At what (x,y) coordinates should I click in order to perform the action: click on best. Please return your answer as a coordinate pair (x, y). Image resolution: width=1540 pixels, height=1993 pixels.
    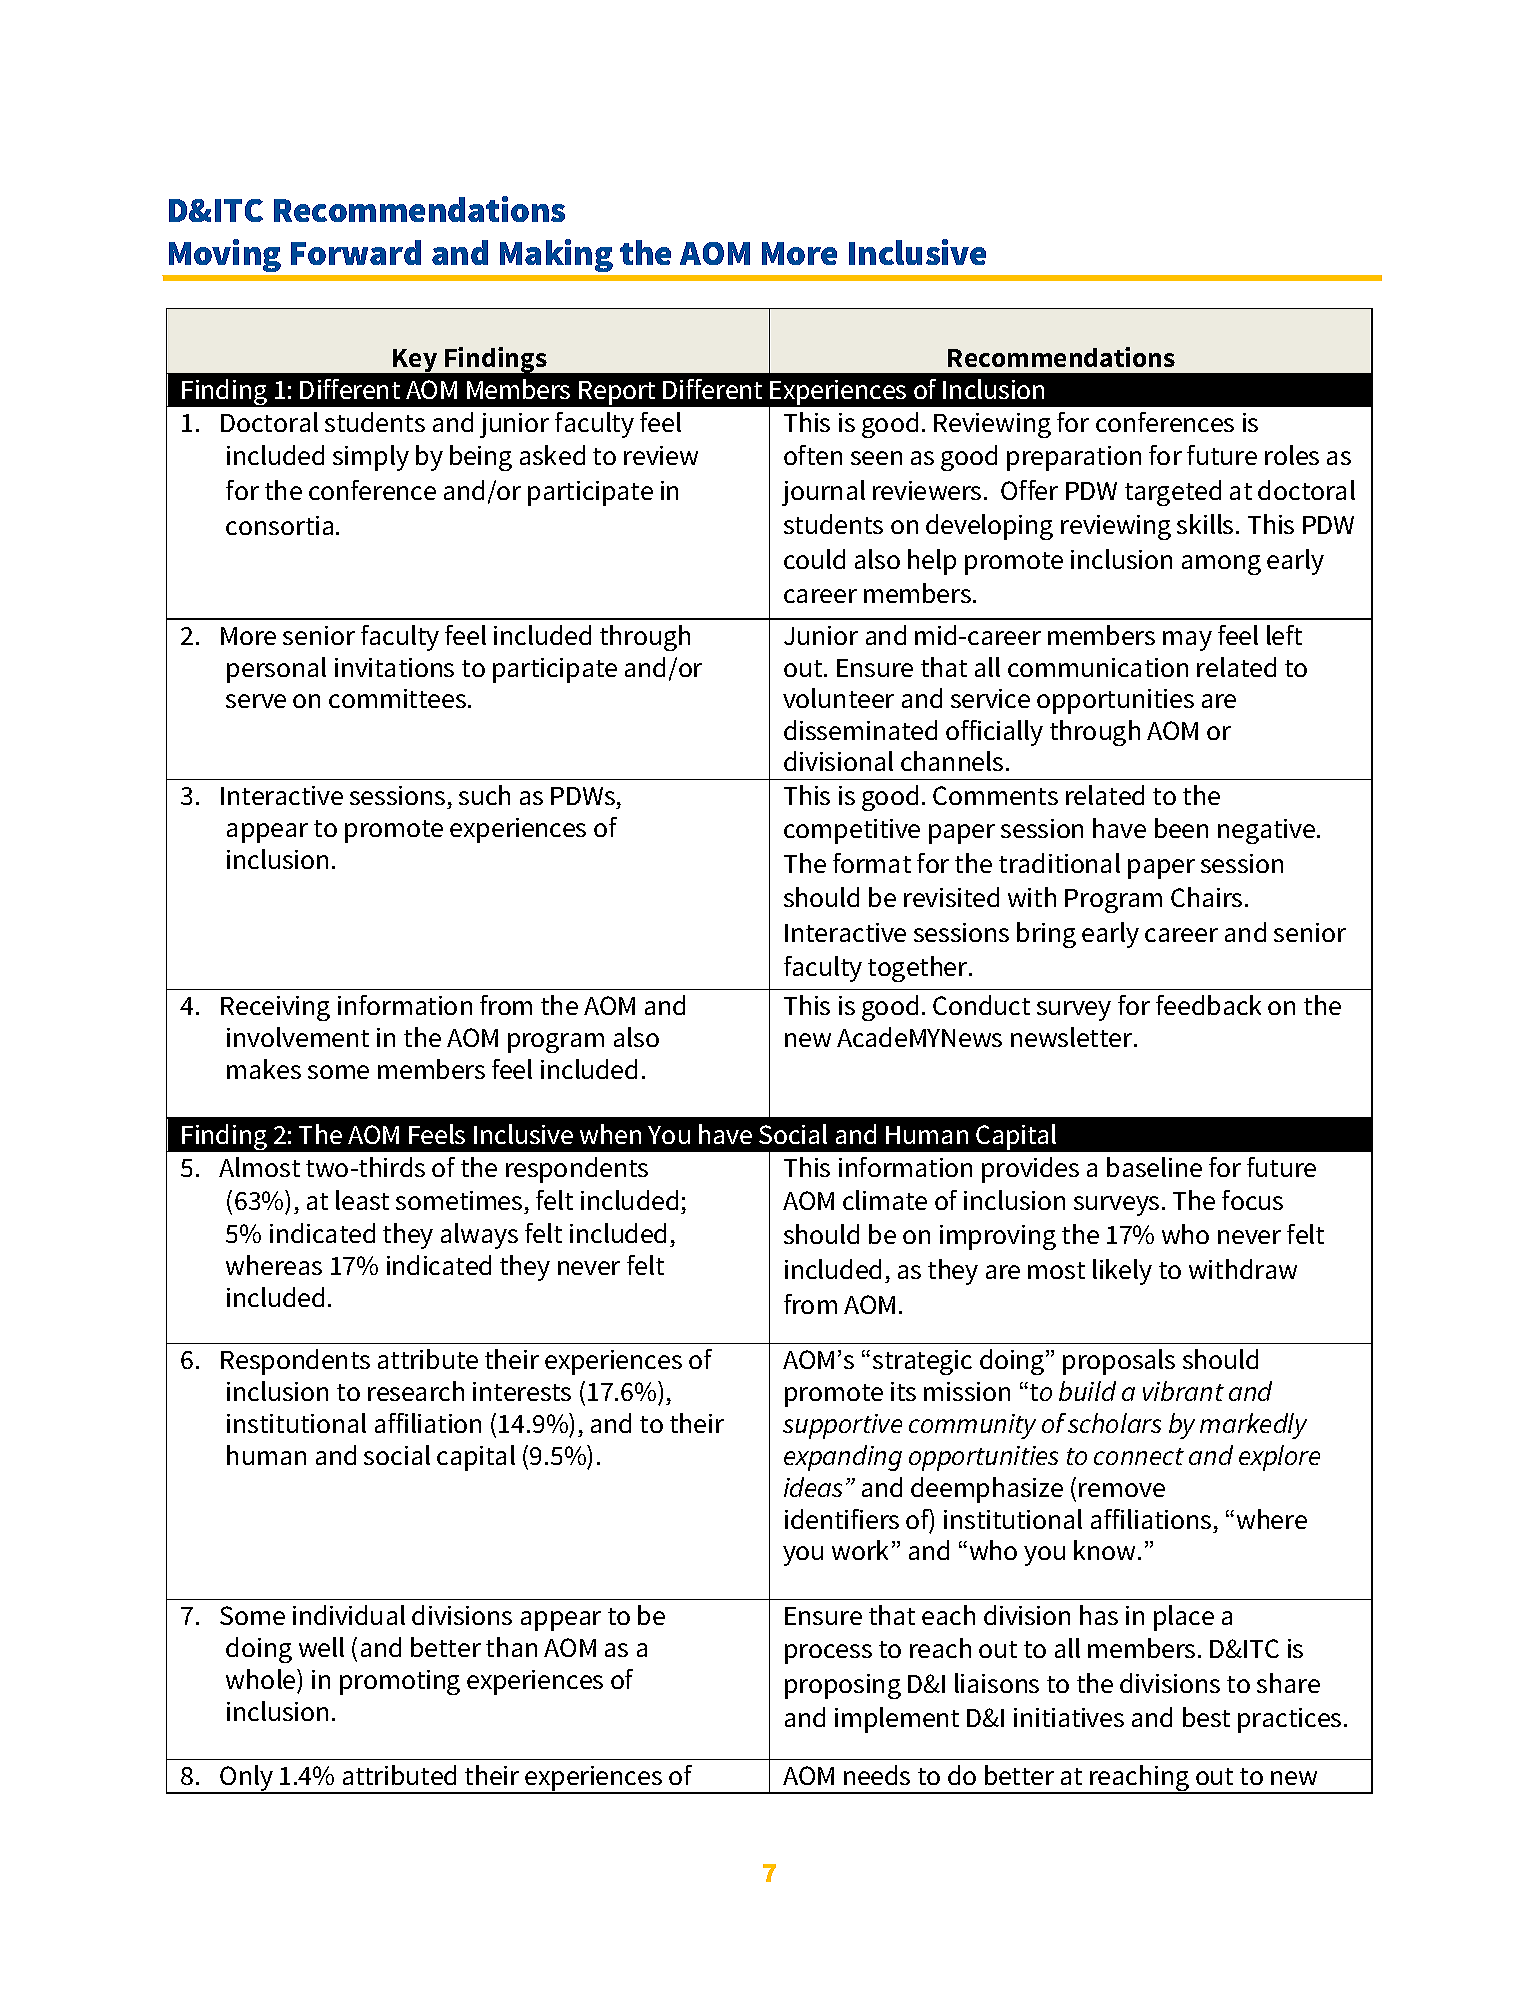
    Looking at the image, I should click on (1206, 1717).
